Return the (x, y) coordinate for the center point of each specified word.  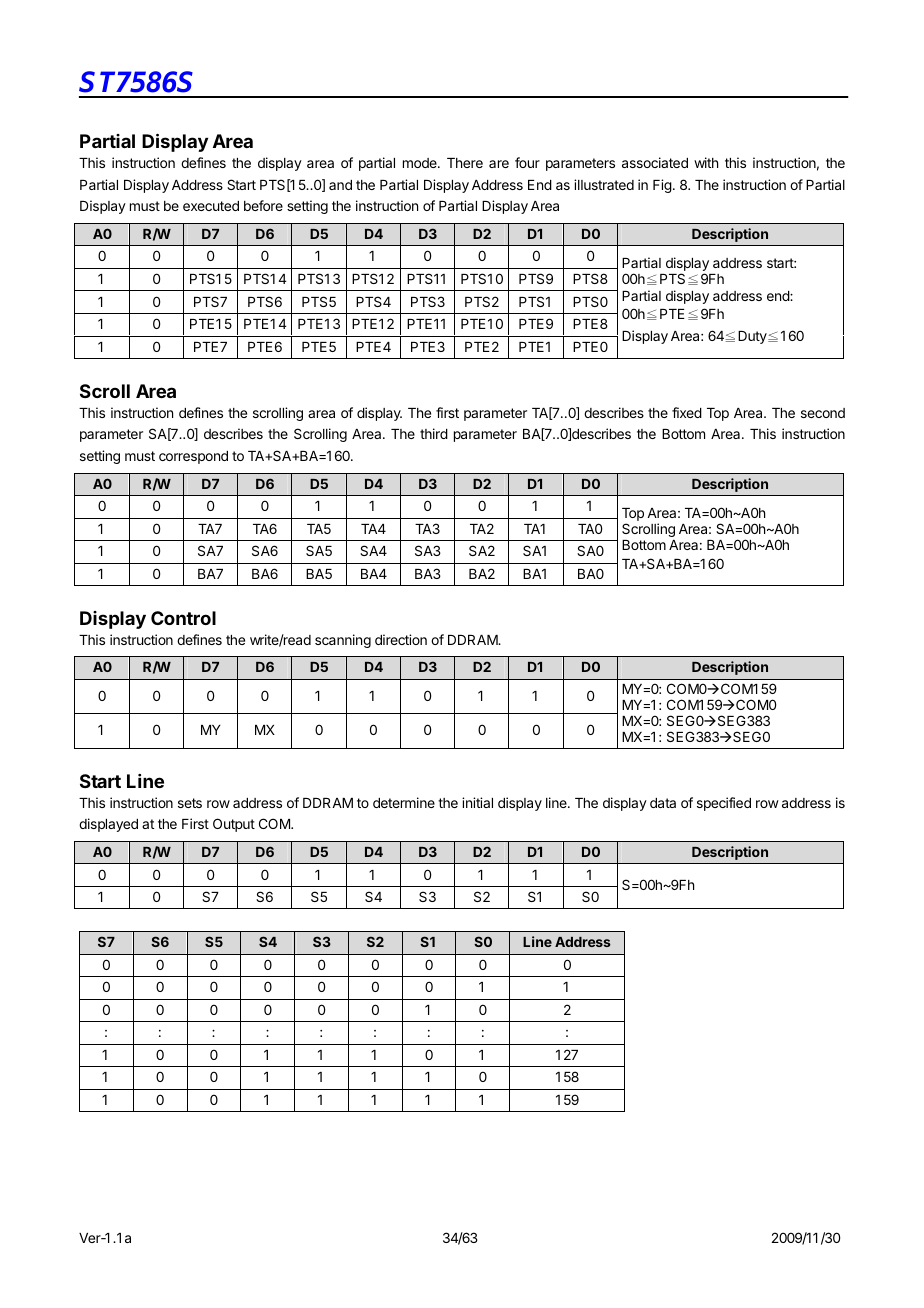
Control (183, 618)
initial (477, 802)
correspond (193, 457)
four (527, 162)
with (706, 162)
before (263, 205)
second (823, 413)
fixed (687, 412)
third (434, 433)
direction (401, 639)
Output (234, 825)
